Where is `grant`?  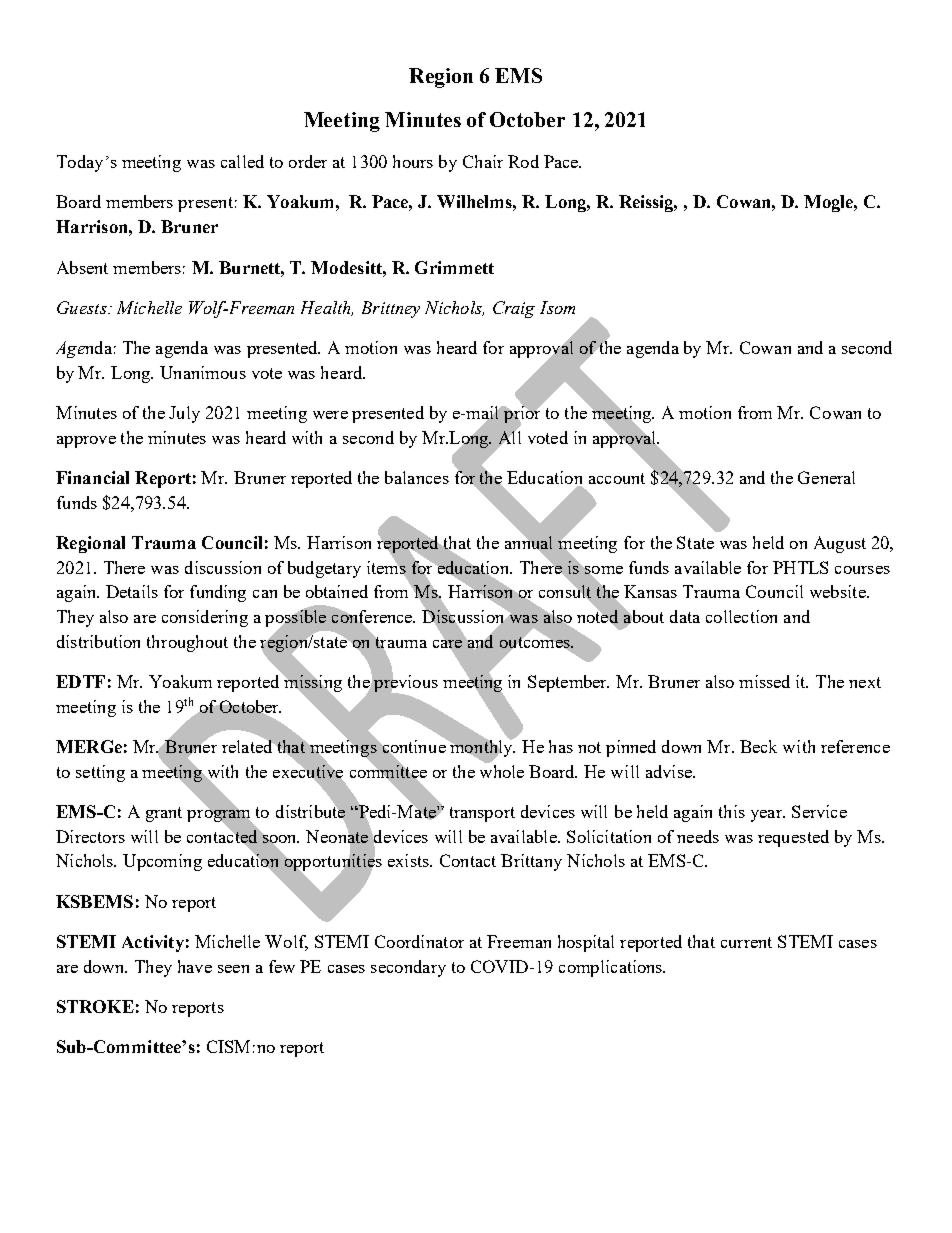 grant is located at coordinates (164, 814).
